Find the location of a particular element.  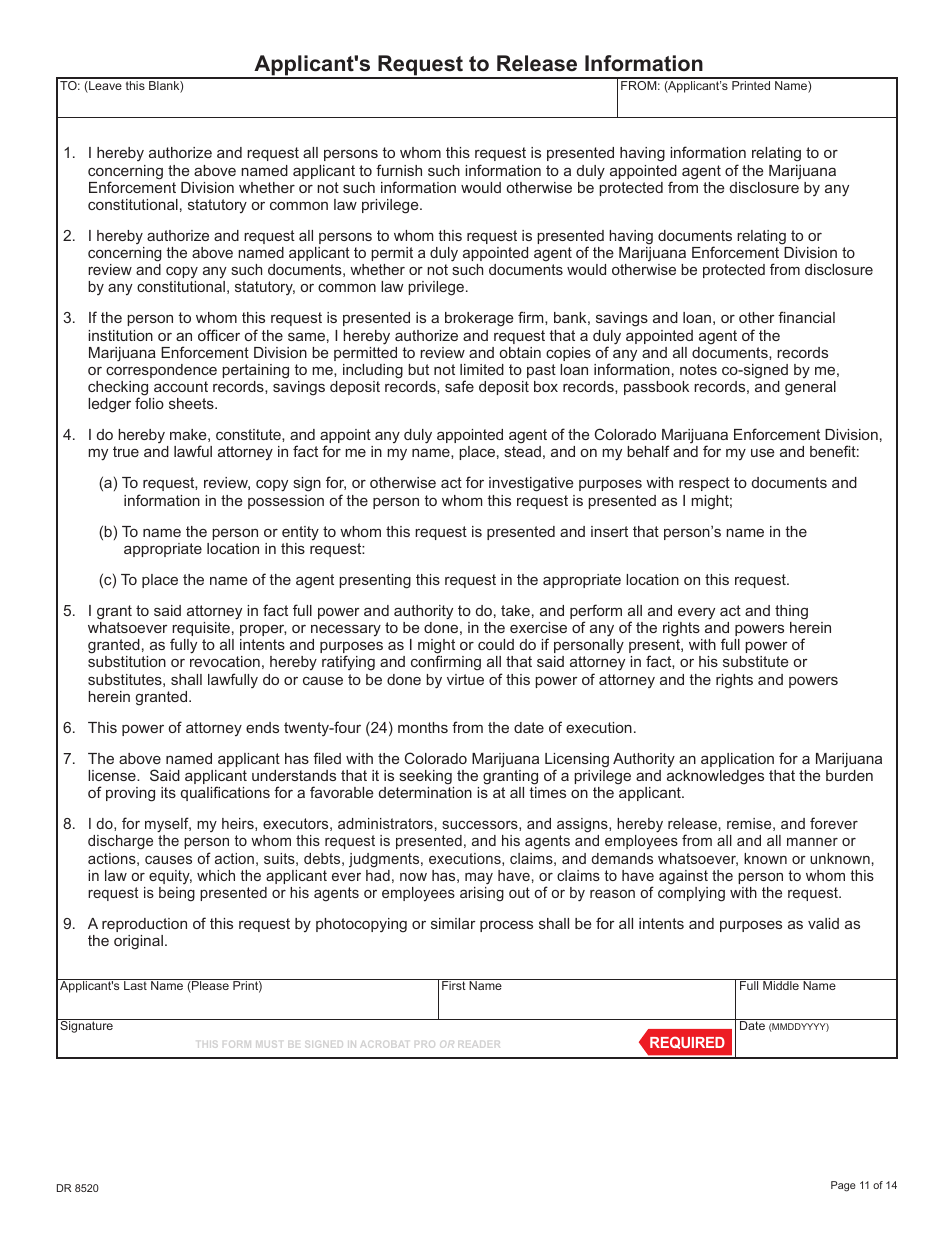

thing is located at coordinates (791, 612).
